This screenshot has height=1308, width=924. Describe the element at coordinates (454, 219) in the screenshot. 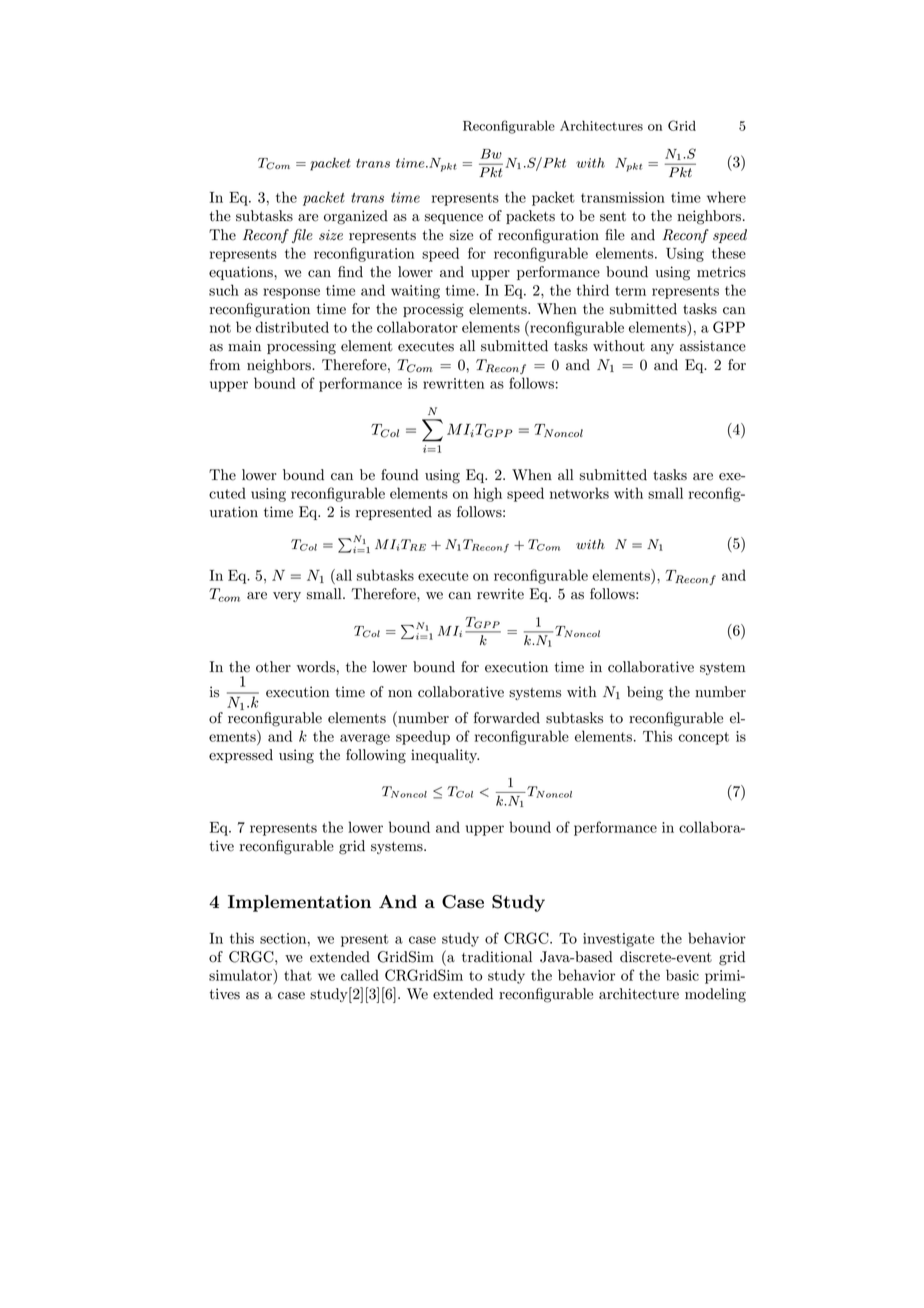

I see `sequence` at that location.
